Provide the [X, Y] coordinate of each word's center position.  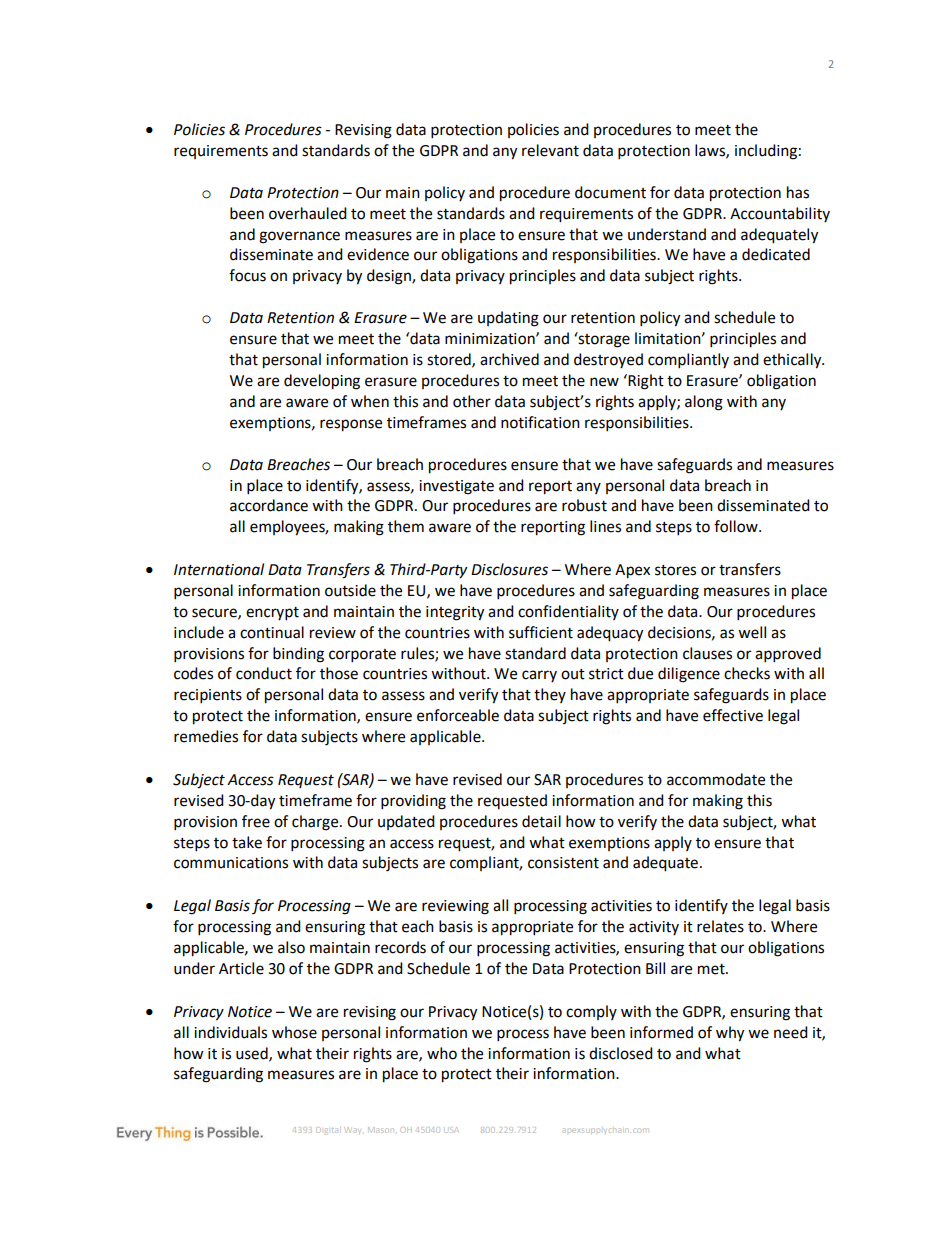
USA [451, 1130]
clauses [707, 653]
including [766, 152]
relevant [550, 150]
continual [272, 632]
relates [720, 926]
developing [322, 382]
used [253, 1054]
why [730, 1034]
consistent [563, 863]
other [472, 401]
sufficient [541, 632]
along [704, 403]
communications [231, 863]
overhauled [308, 213]
